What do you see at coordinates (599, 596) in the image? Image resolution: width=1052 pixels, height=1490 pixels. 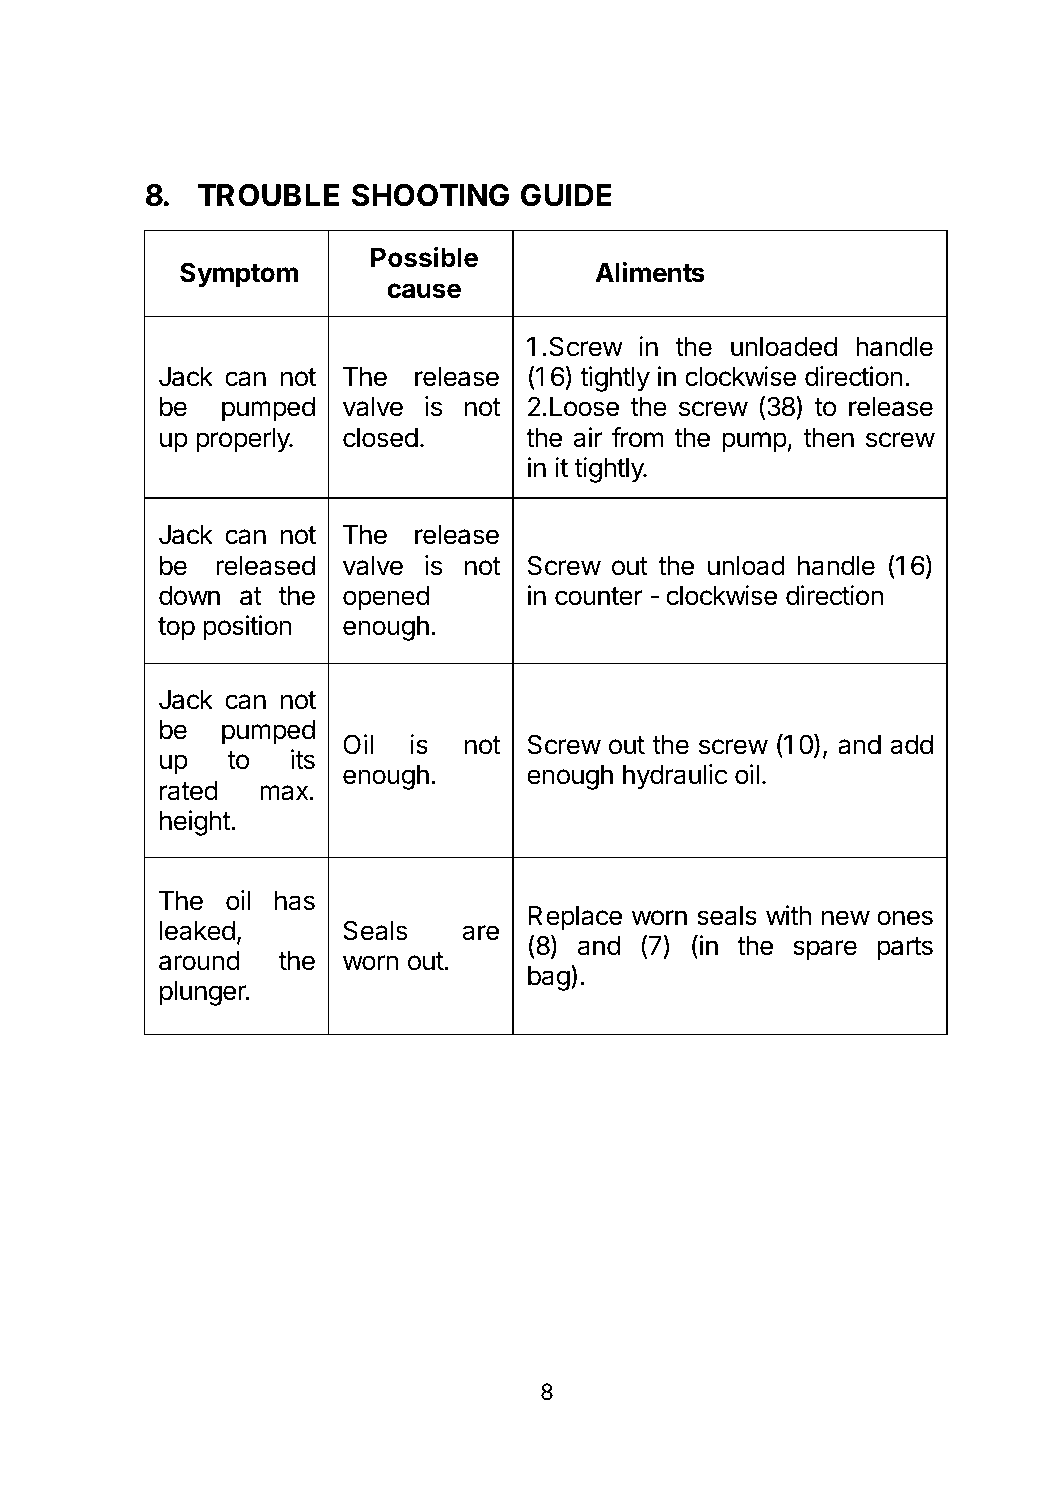 I see `counter` at bounding box center [599, 596].
